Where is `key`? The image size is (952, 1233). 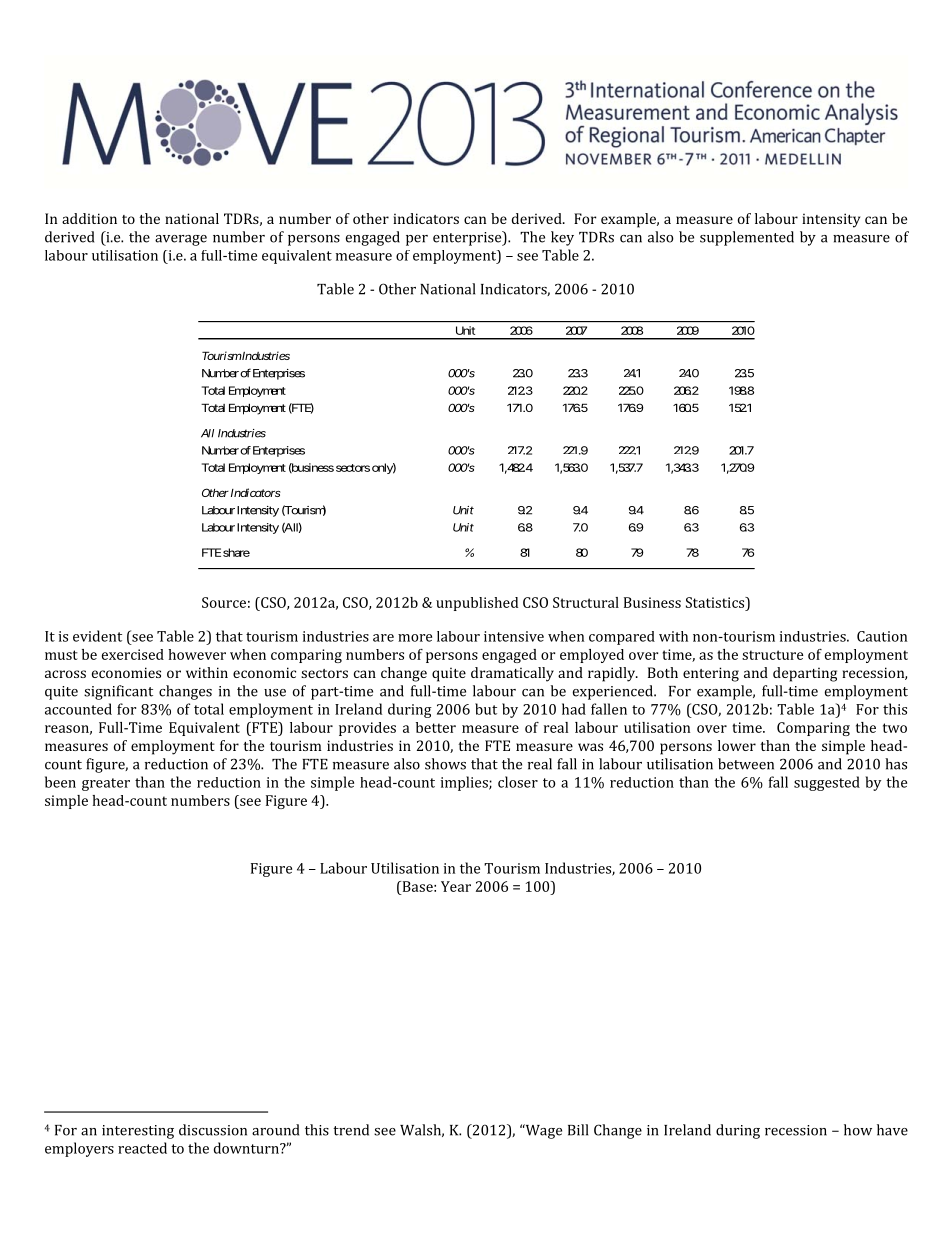
key is located at coordinates (562, 238).
